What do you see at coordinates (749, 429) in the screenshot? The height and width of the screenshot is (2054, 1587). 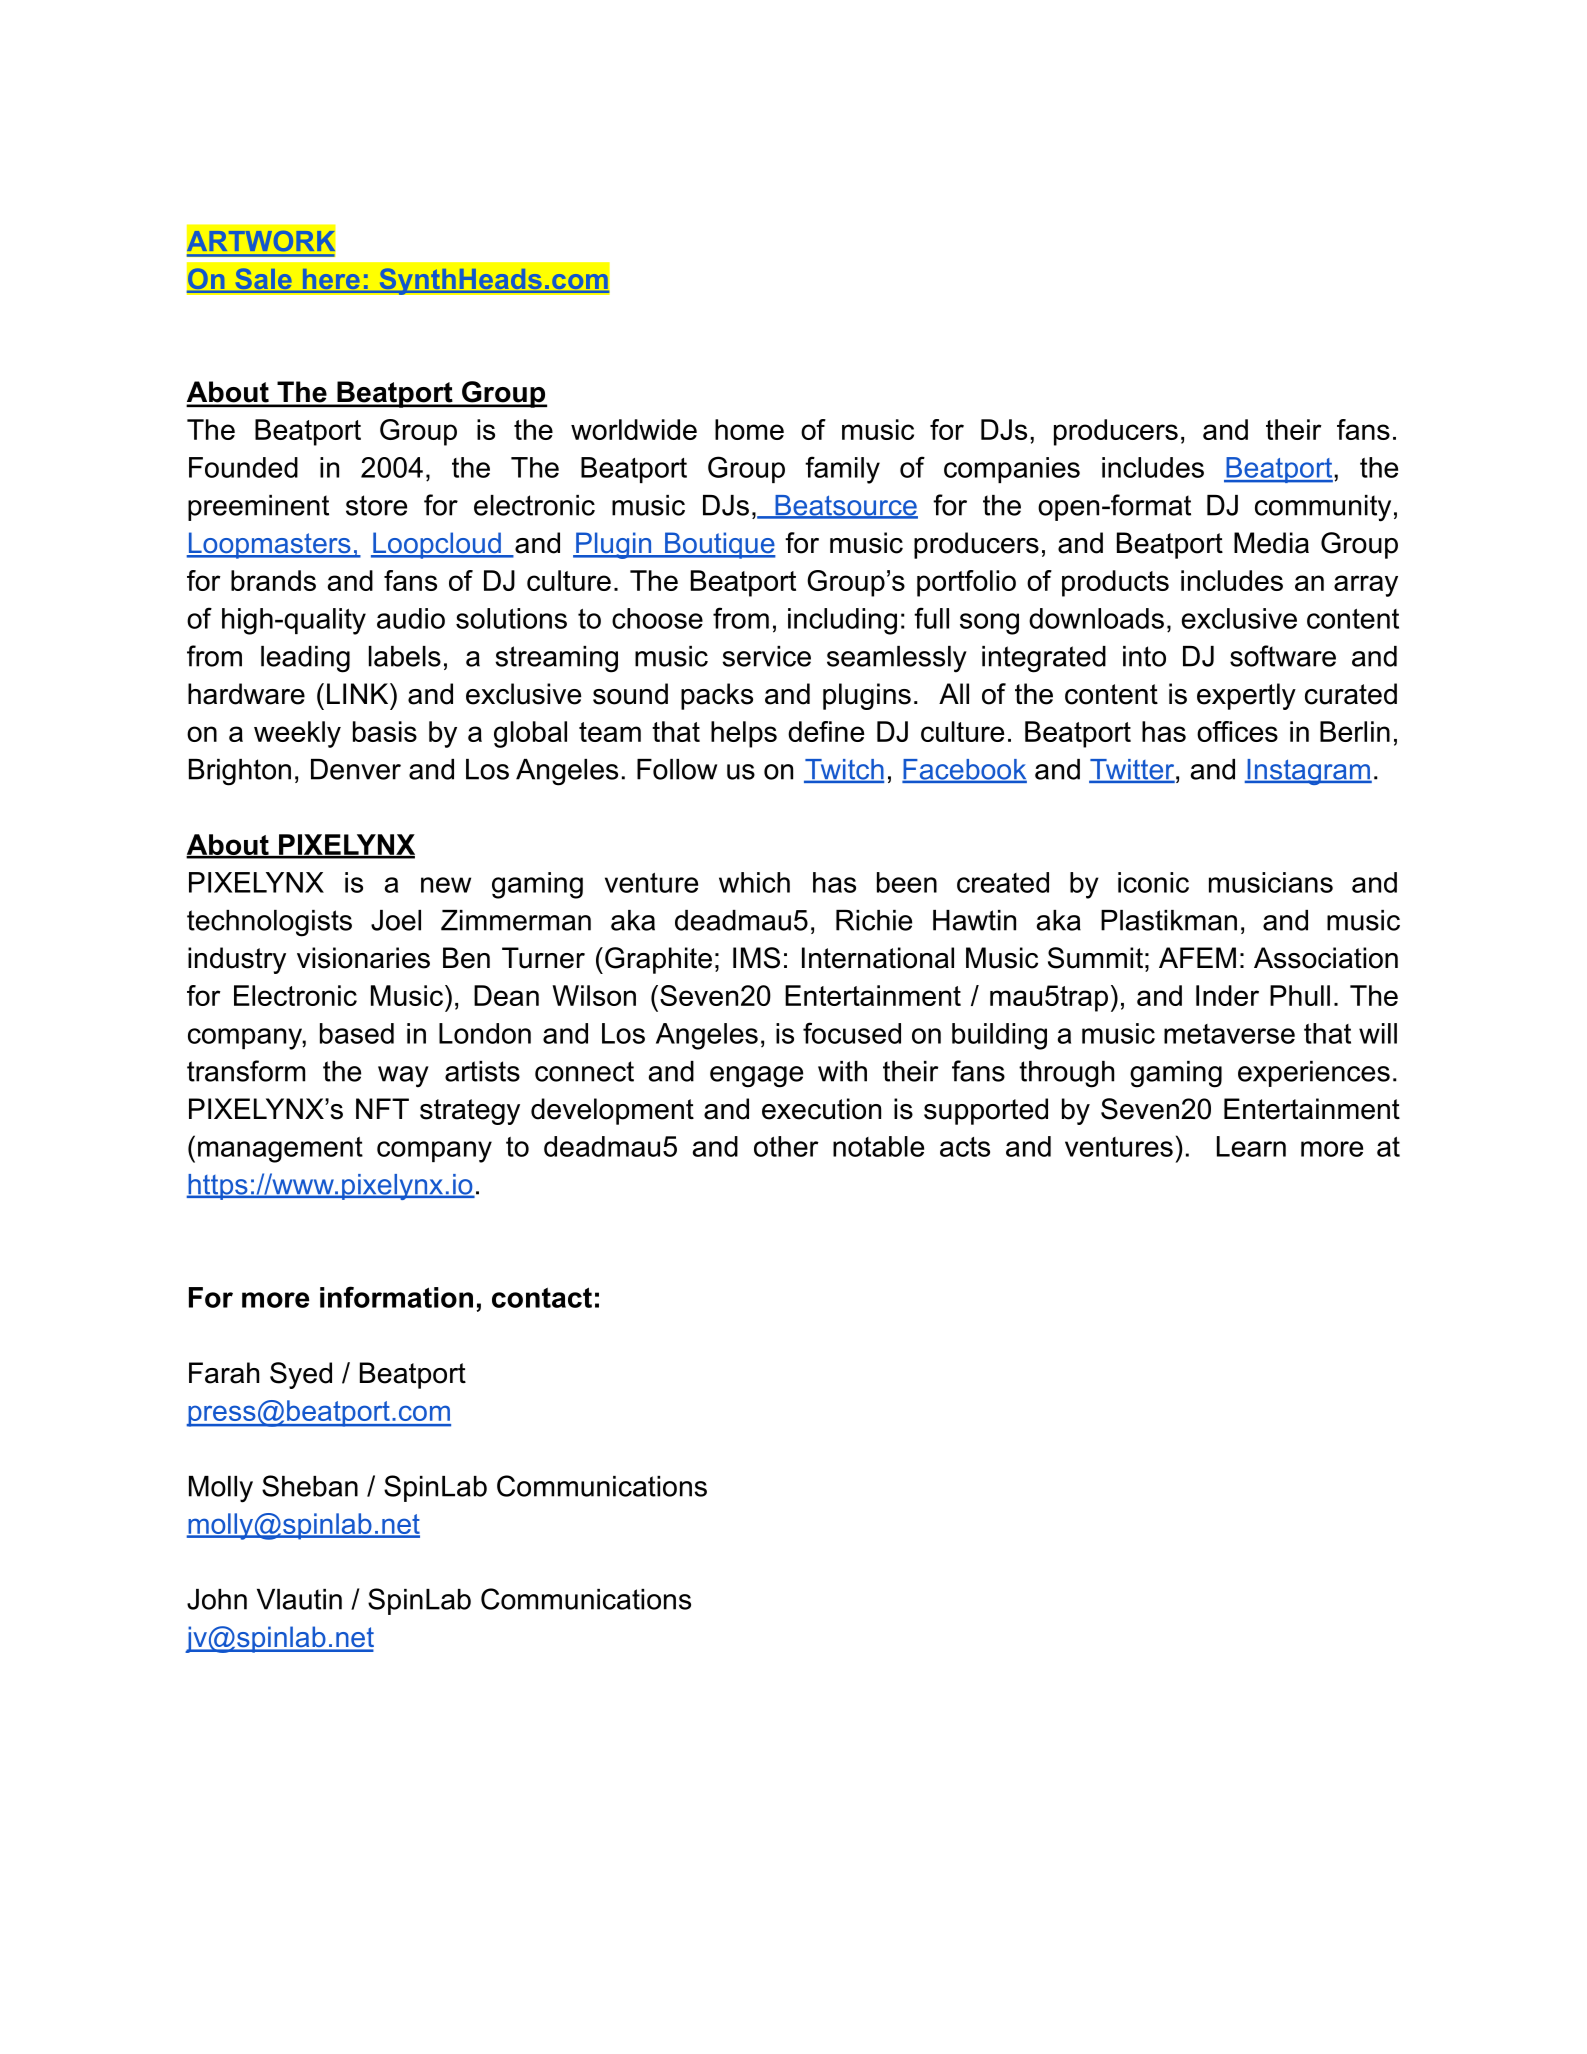 I see `home` at bounding box center [749, 429].
